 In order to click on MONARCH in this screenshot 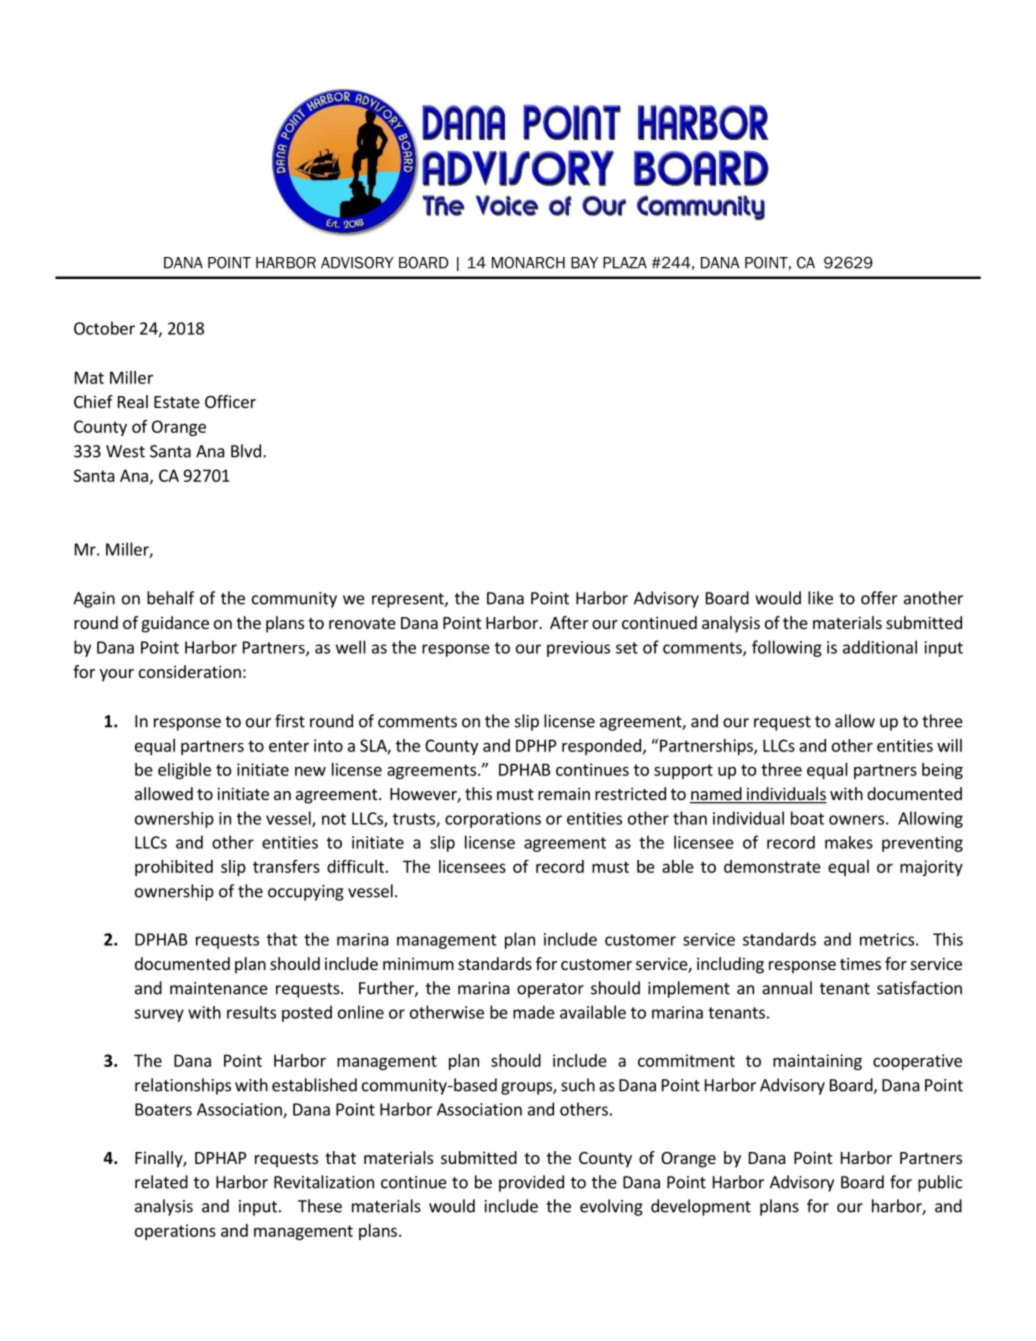, I will do `click(528, 263)`.
